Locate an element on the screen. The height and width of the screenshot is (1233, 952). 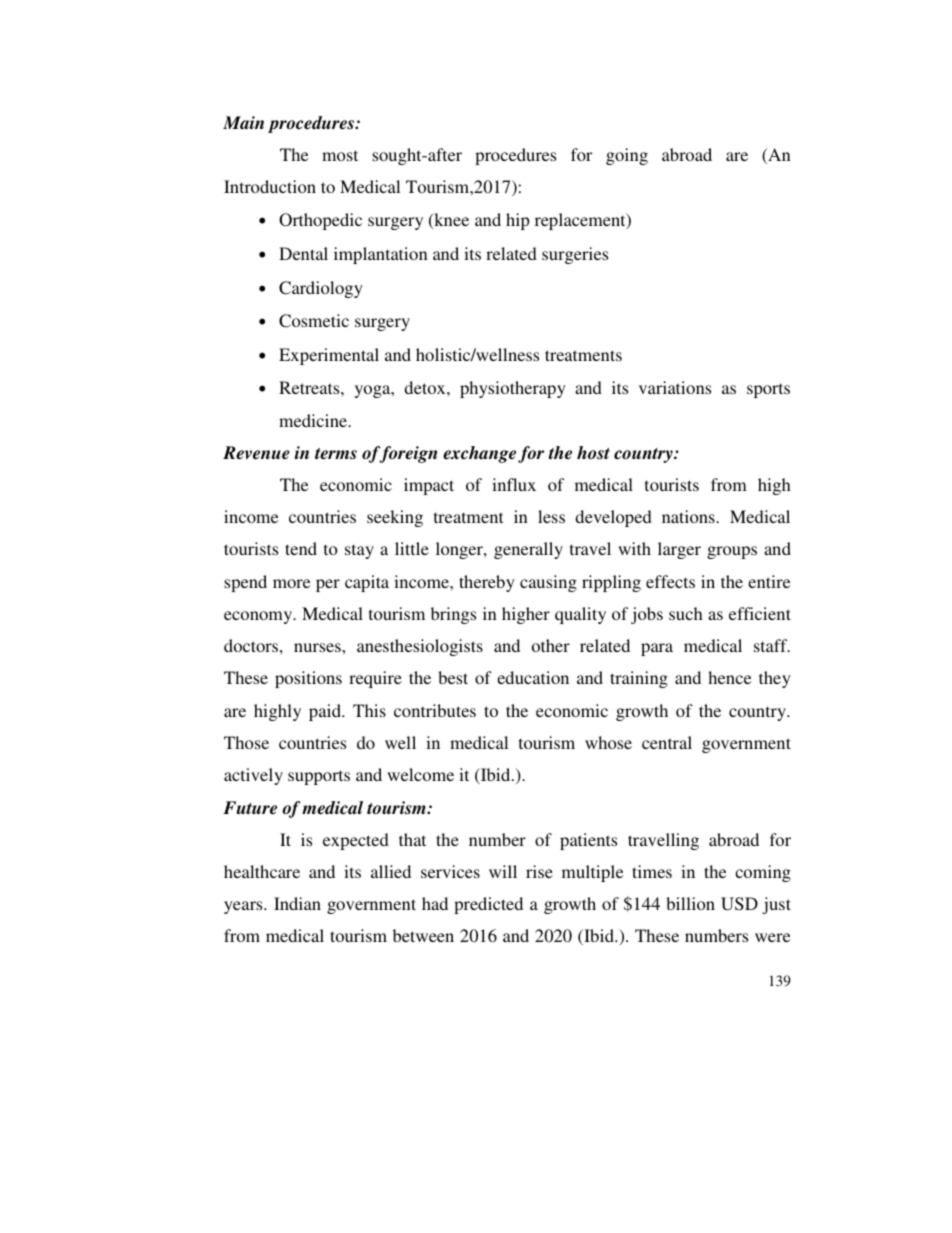
predicted is located at coordinates (488, 905).
